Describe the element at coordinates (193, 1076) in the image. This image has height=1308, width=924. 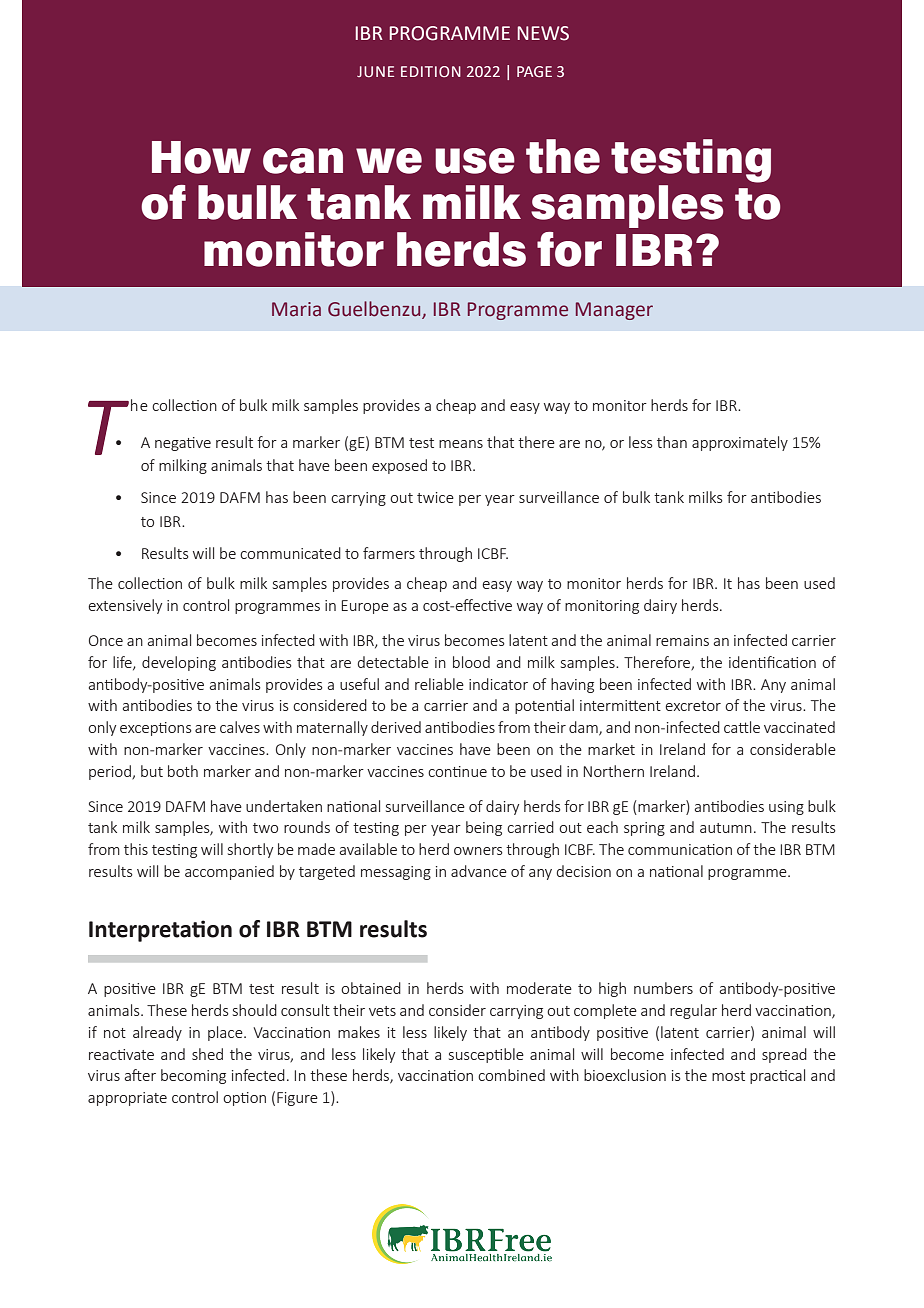
I see `becoming` at that location.
